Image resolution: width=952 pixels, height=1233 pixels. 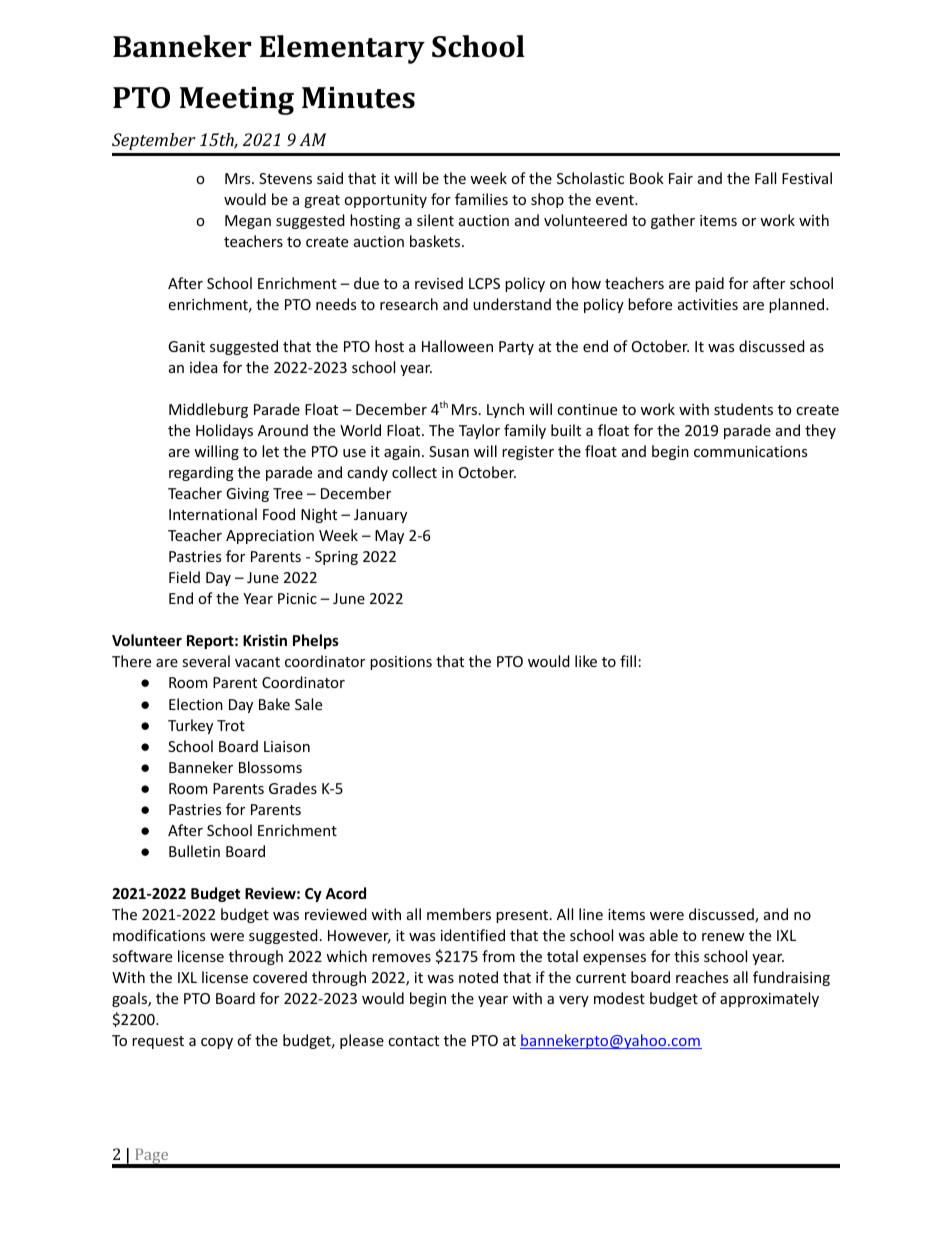 I want to click on Fall, so click(x=765, y=178).
